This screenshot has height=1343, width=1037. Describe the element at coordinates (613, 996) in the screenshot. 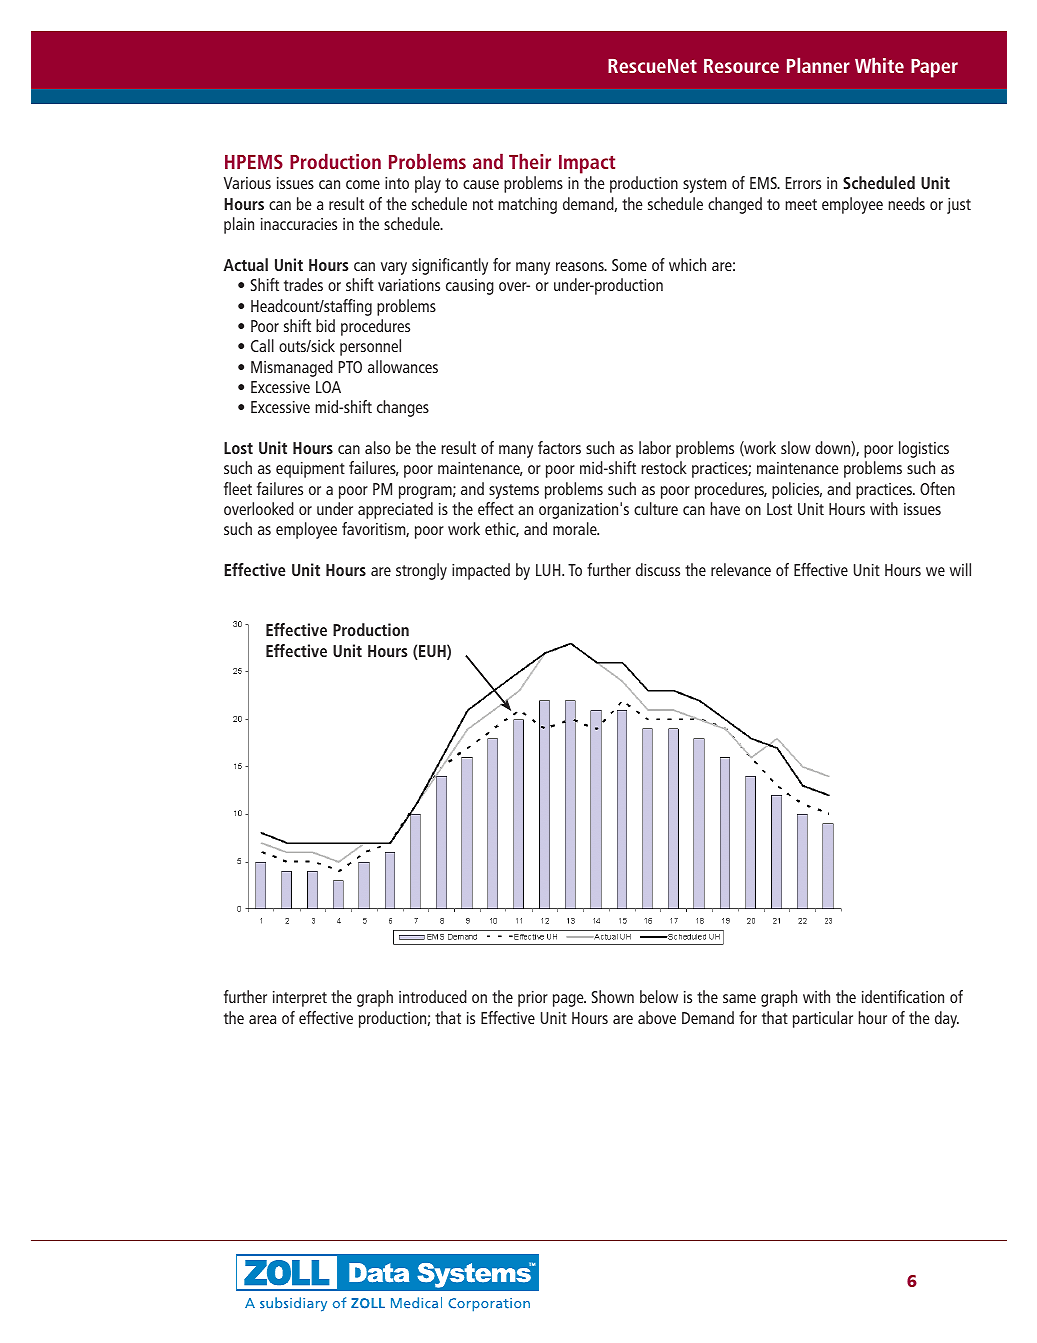

I see `Shown` at that location.
